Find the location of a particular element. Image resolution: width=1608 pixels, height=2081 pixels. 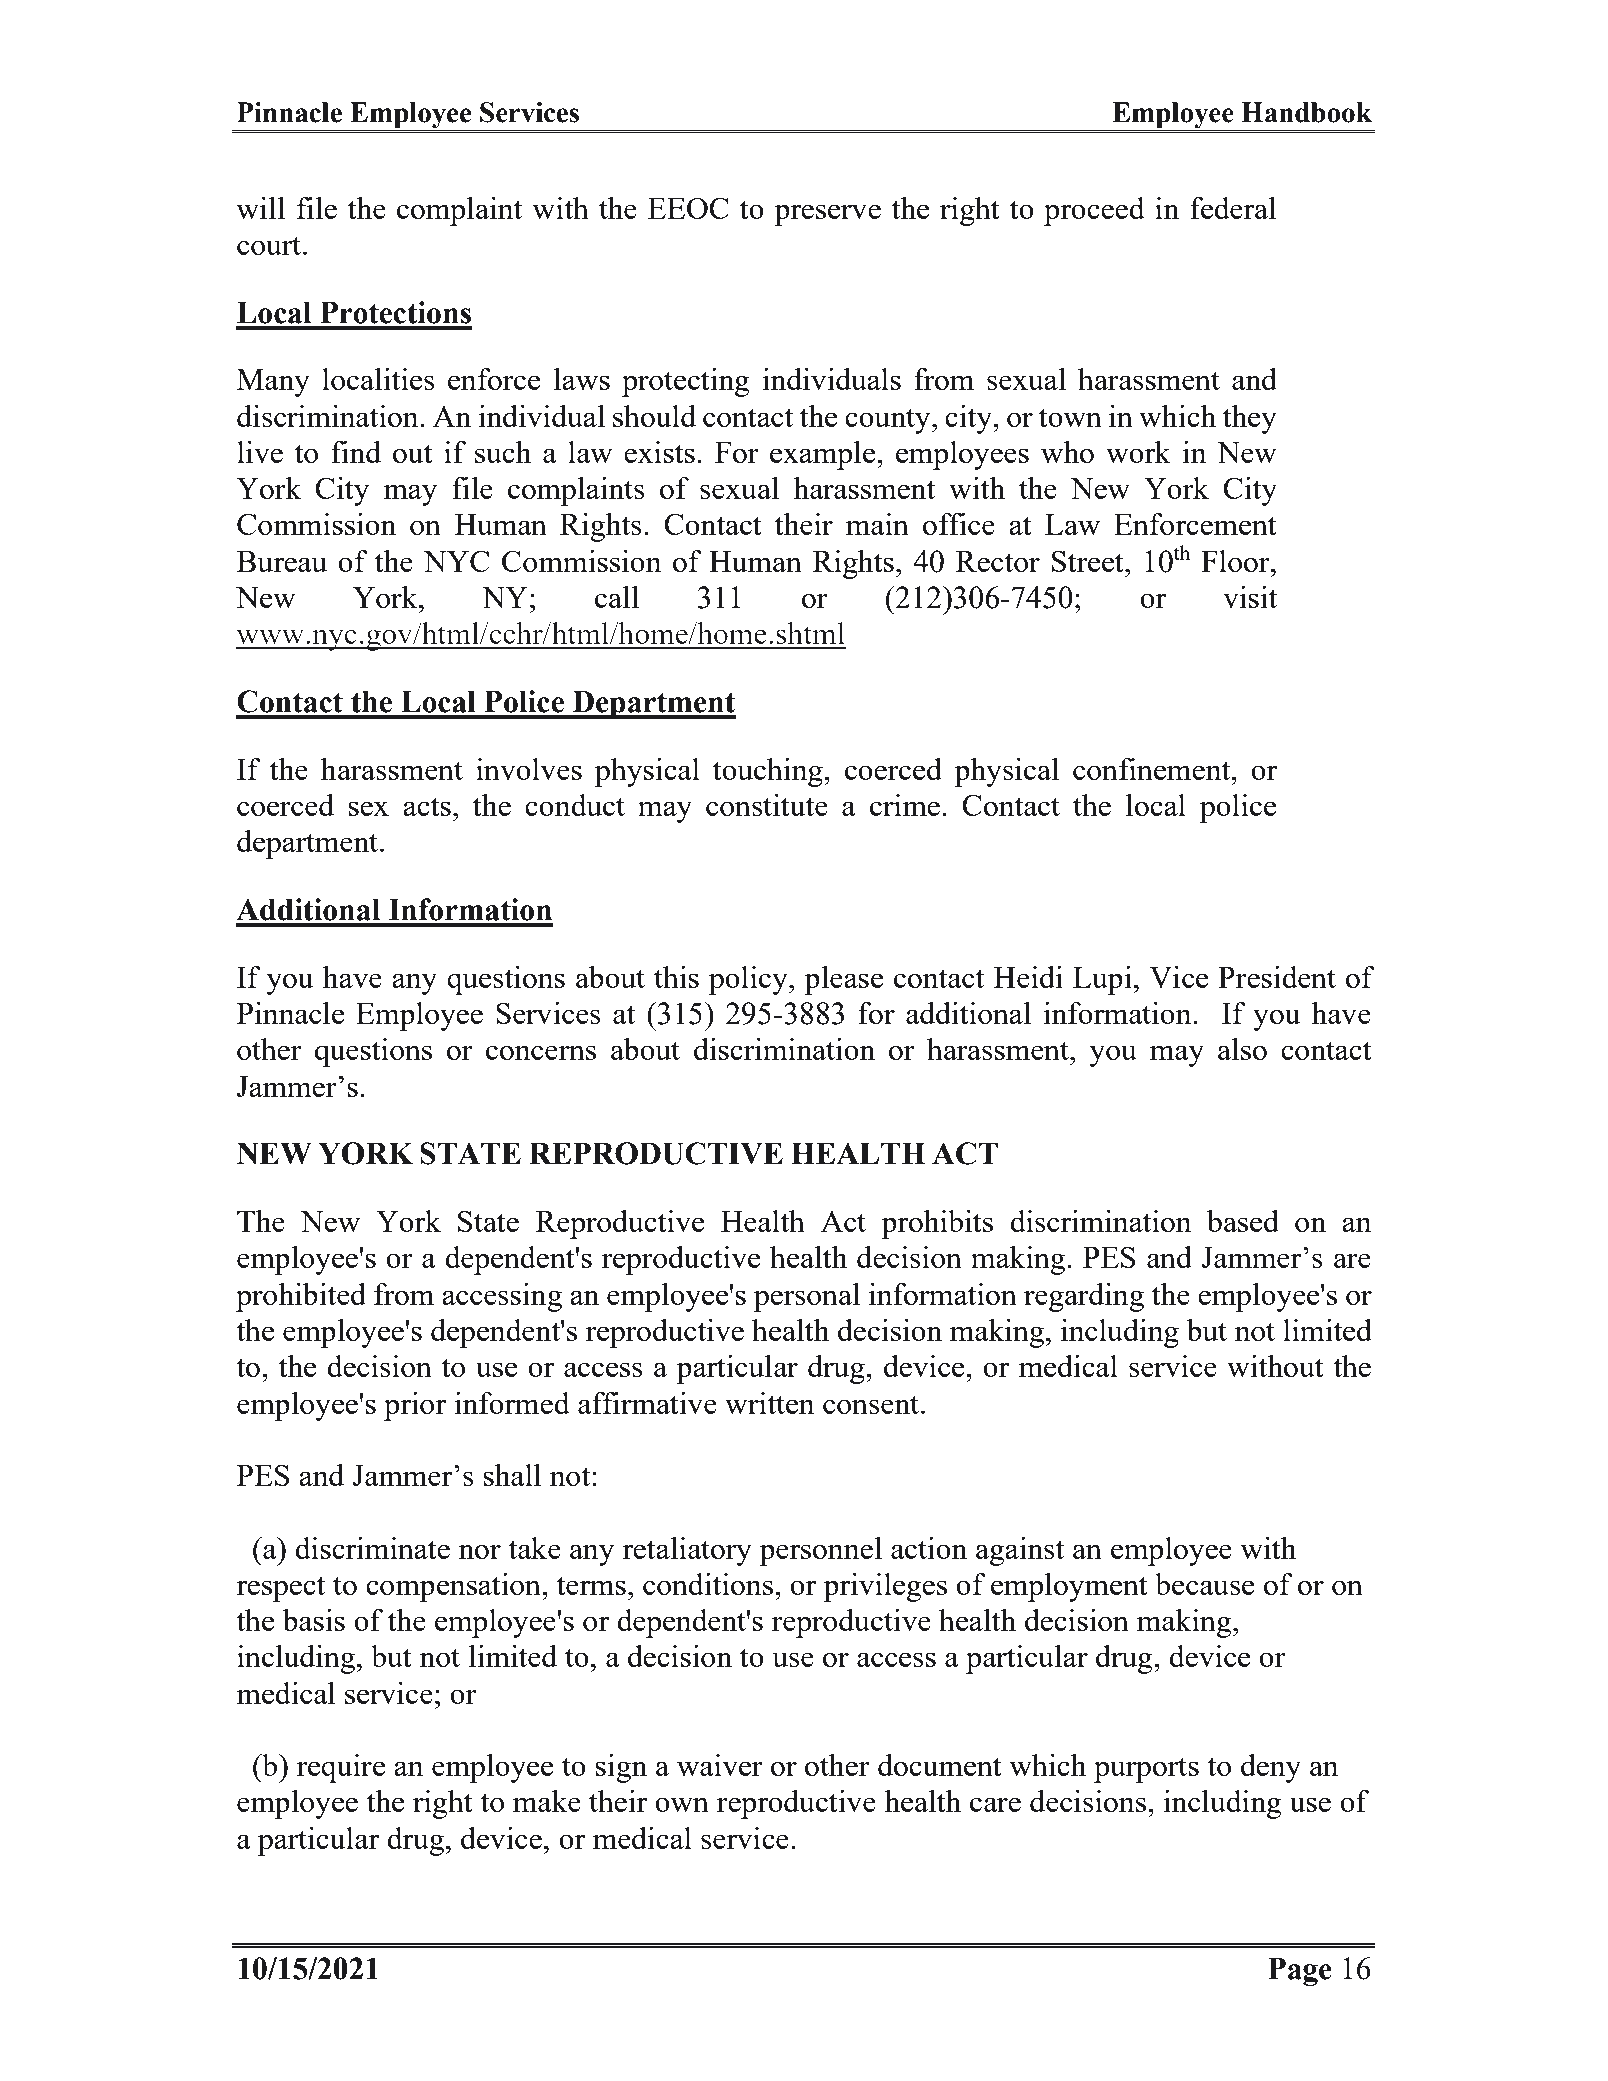

will is located at coordinates (260, 208).
